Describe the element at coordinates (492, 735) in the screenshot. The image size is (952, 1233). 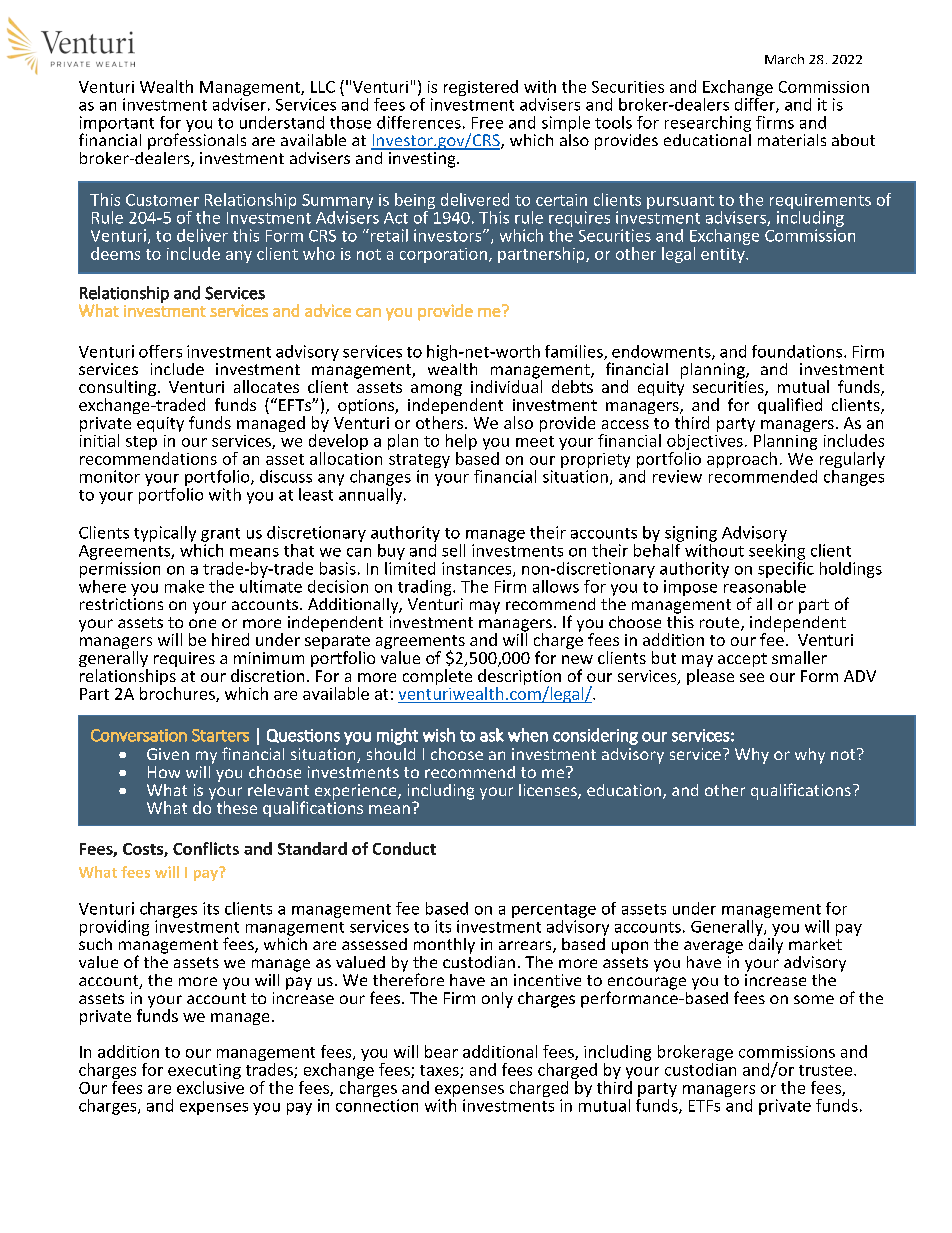
I see `ask` at that location.
